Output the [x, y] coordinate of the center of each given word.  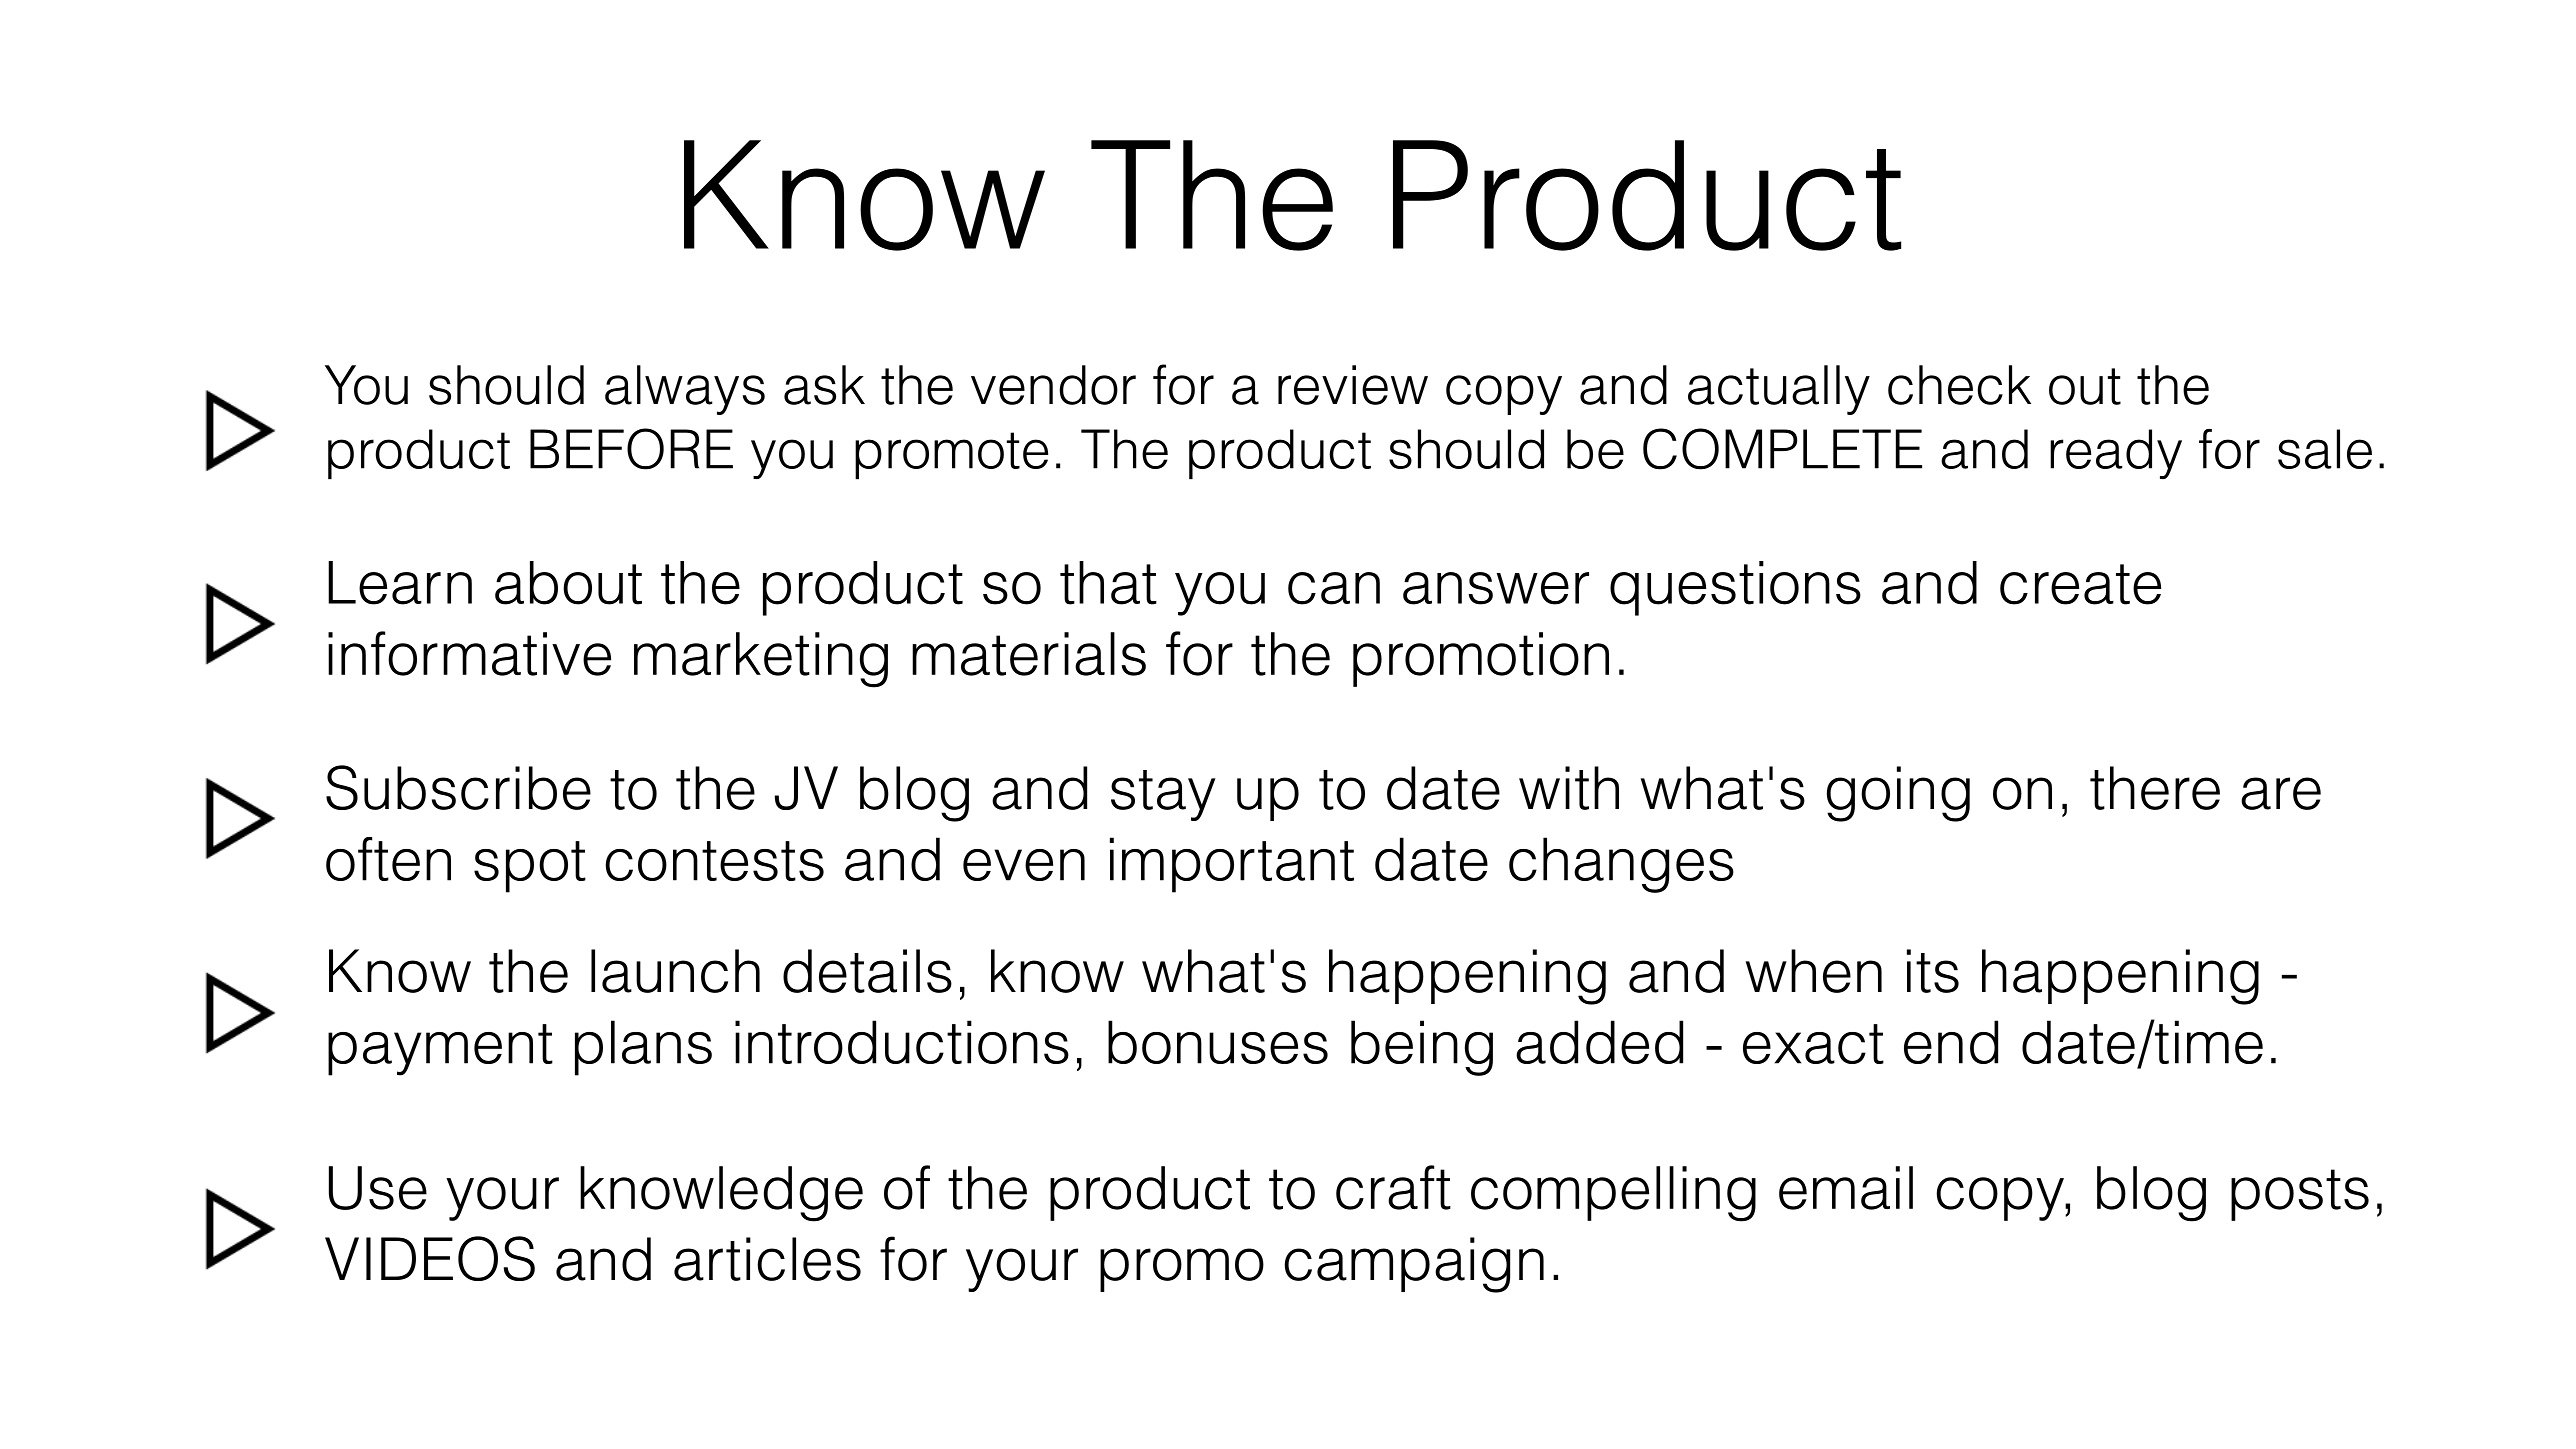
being [1422, 1048]
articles [767, 1259]
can [1334, 588]
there [2155, 788]
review [1353, 385]
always [685, 390]
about [568, 583]
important [1232, 865]
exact [1813, 1044]
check [1959, 385]
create [2080, 584]
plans [643, 1048]
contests [715, 861]
